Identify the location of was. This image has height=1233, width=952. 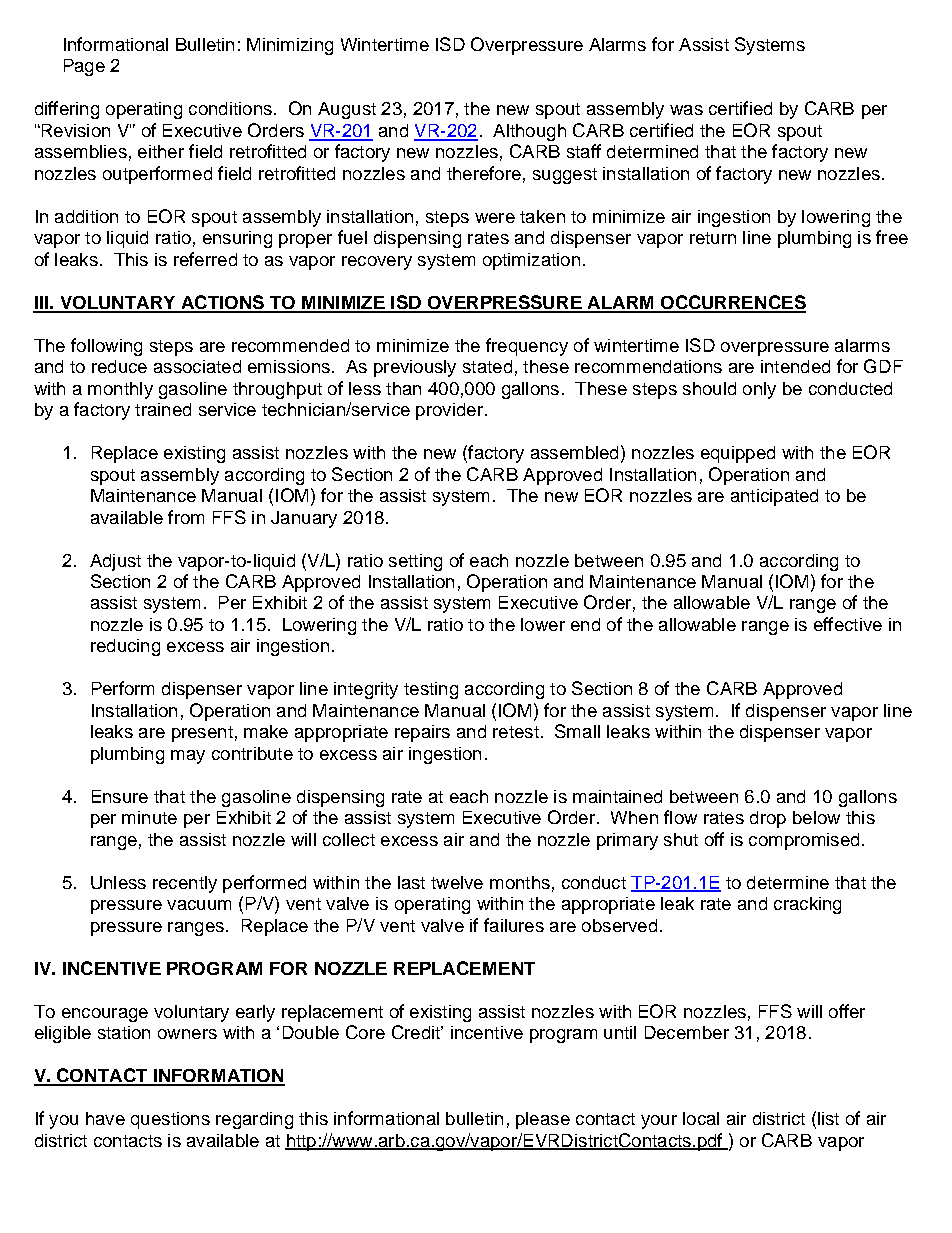
(686, 110).
